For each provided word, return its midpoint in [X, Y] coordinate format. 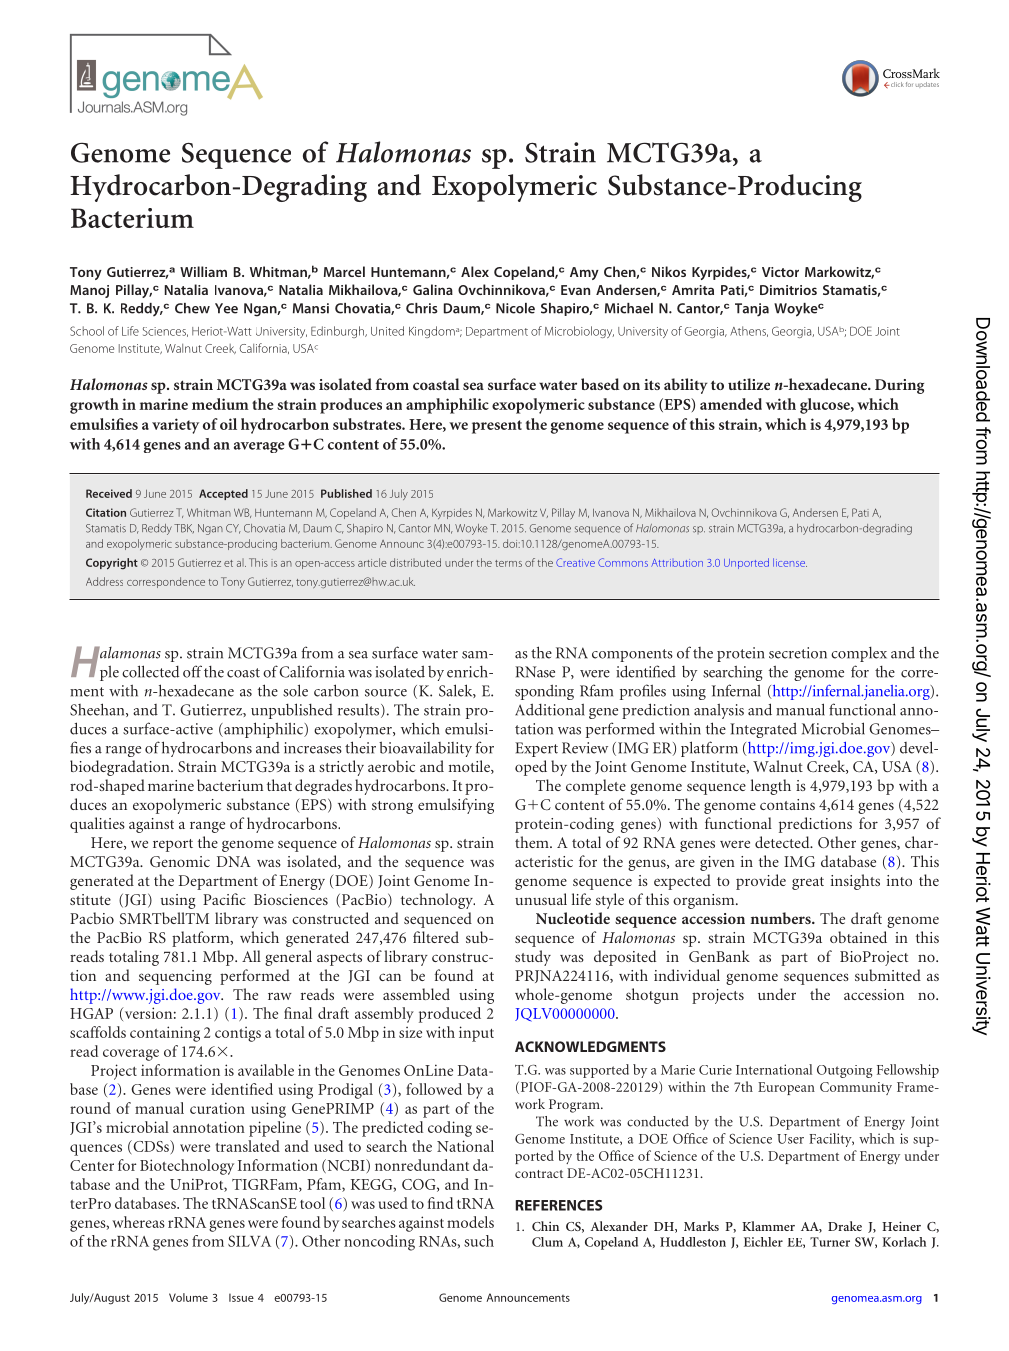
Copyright [112, 564]
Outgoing [844, 1071]
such [479, 1241]
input [476, 1034]
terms [508, 563]
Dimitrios [788, 290]
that [279, 785]
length [771, 787]
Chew [192, 308]
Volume [188, 1297]
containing [165, 1034]
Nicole [515, 308]
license [790, 562]
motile [470, 767]
